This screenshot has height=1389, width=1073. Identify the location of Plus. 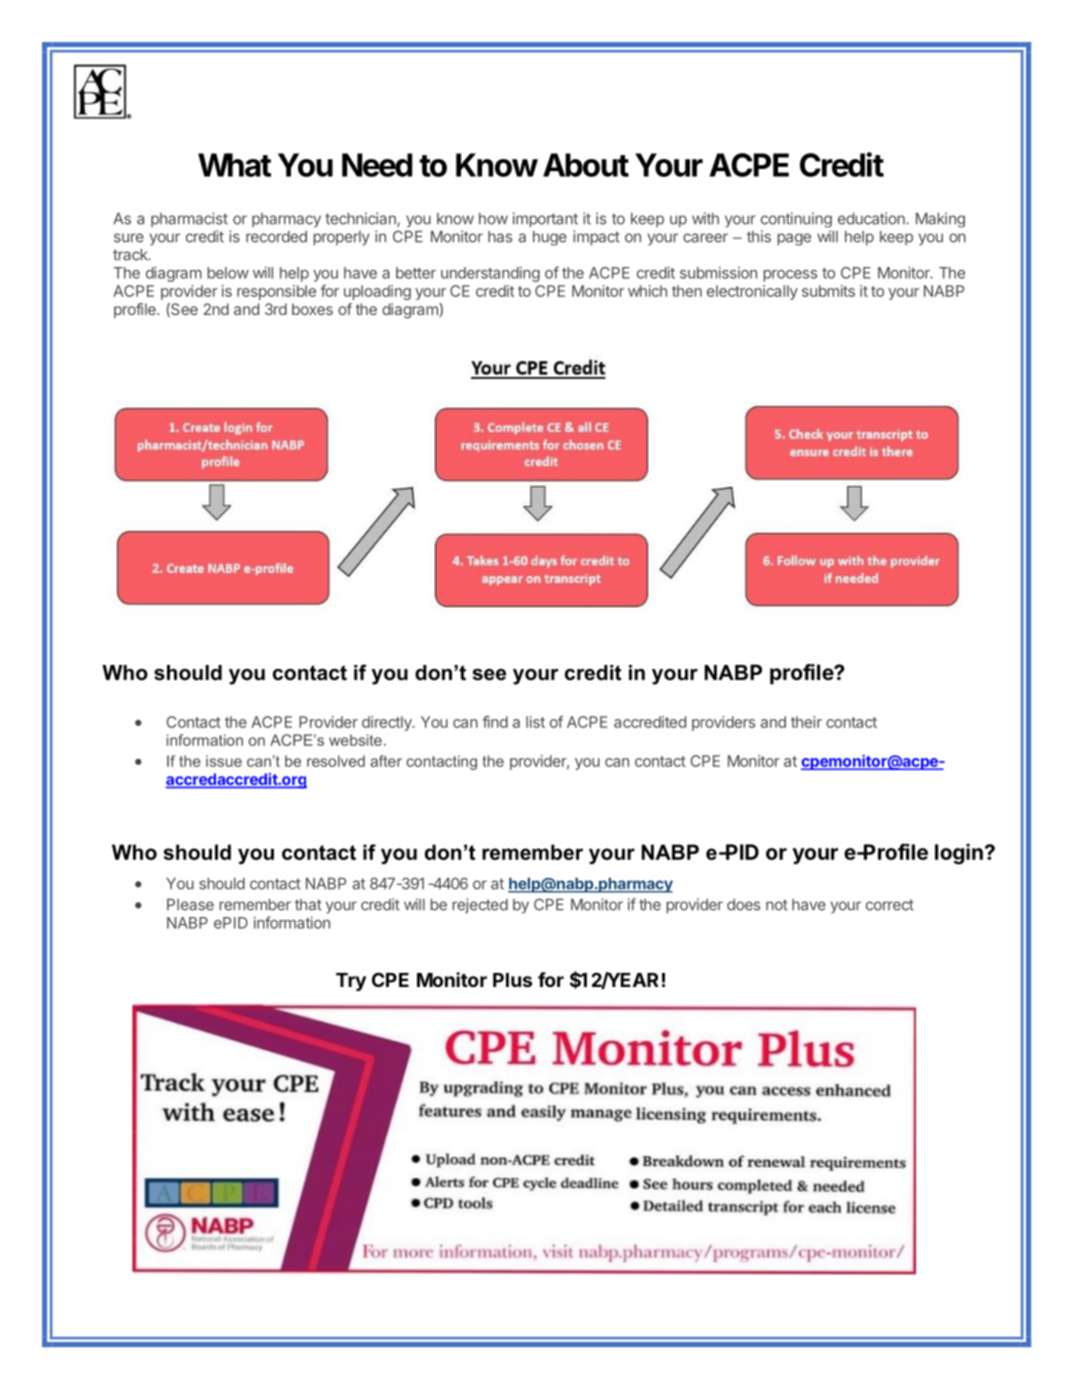
(512, 980).
